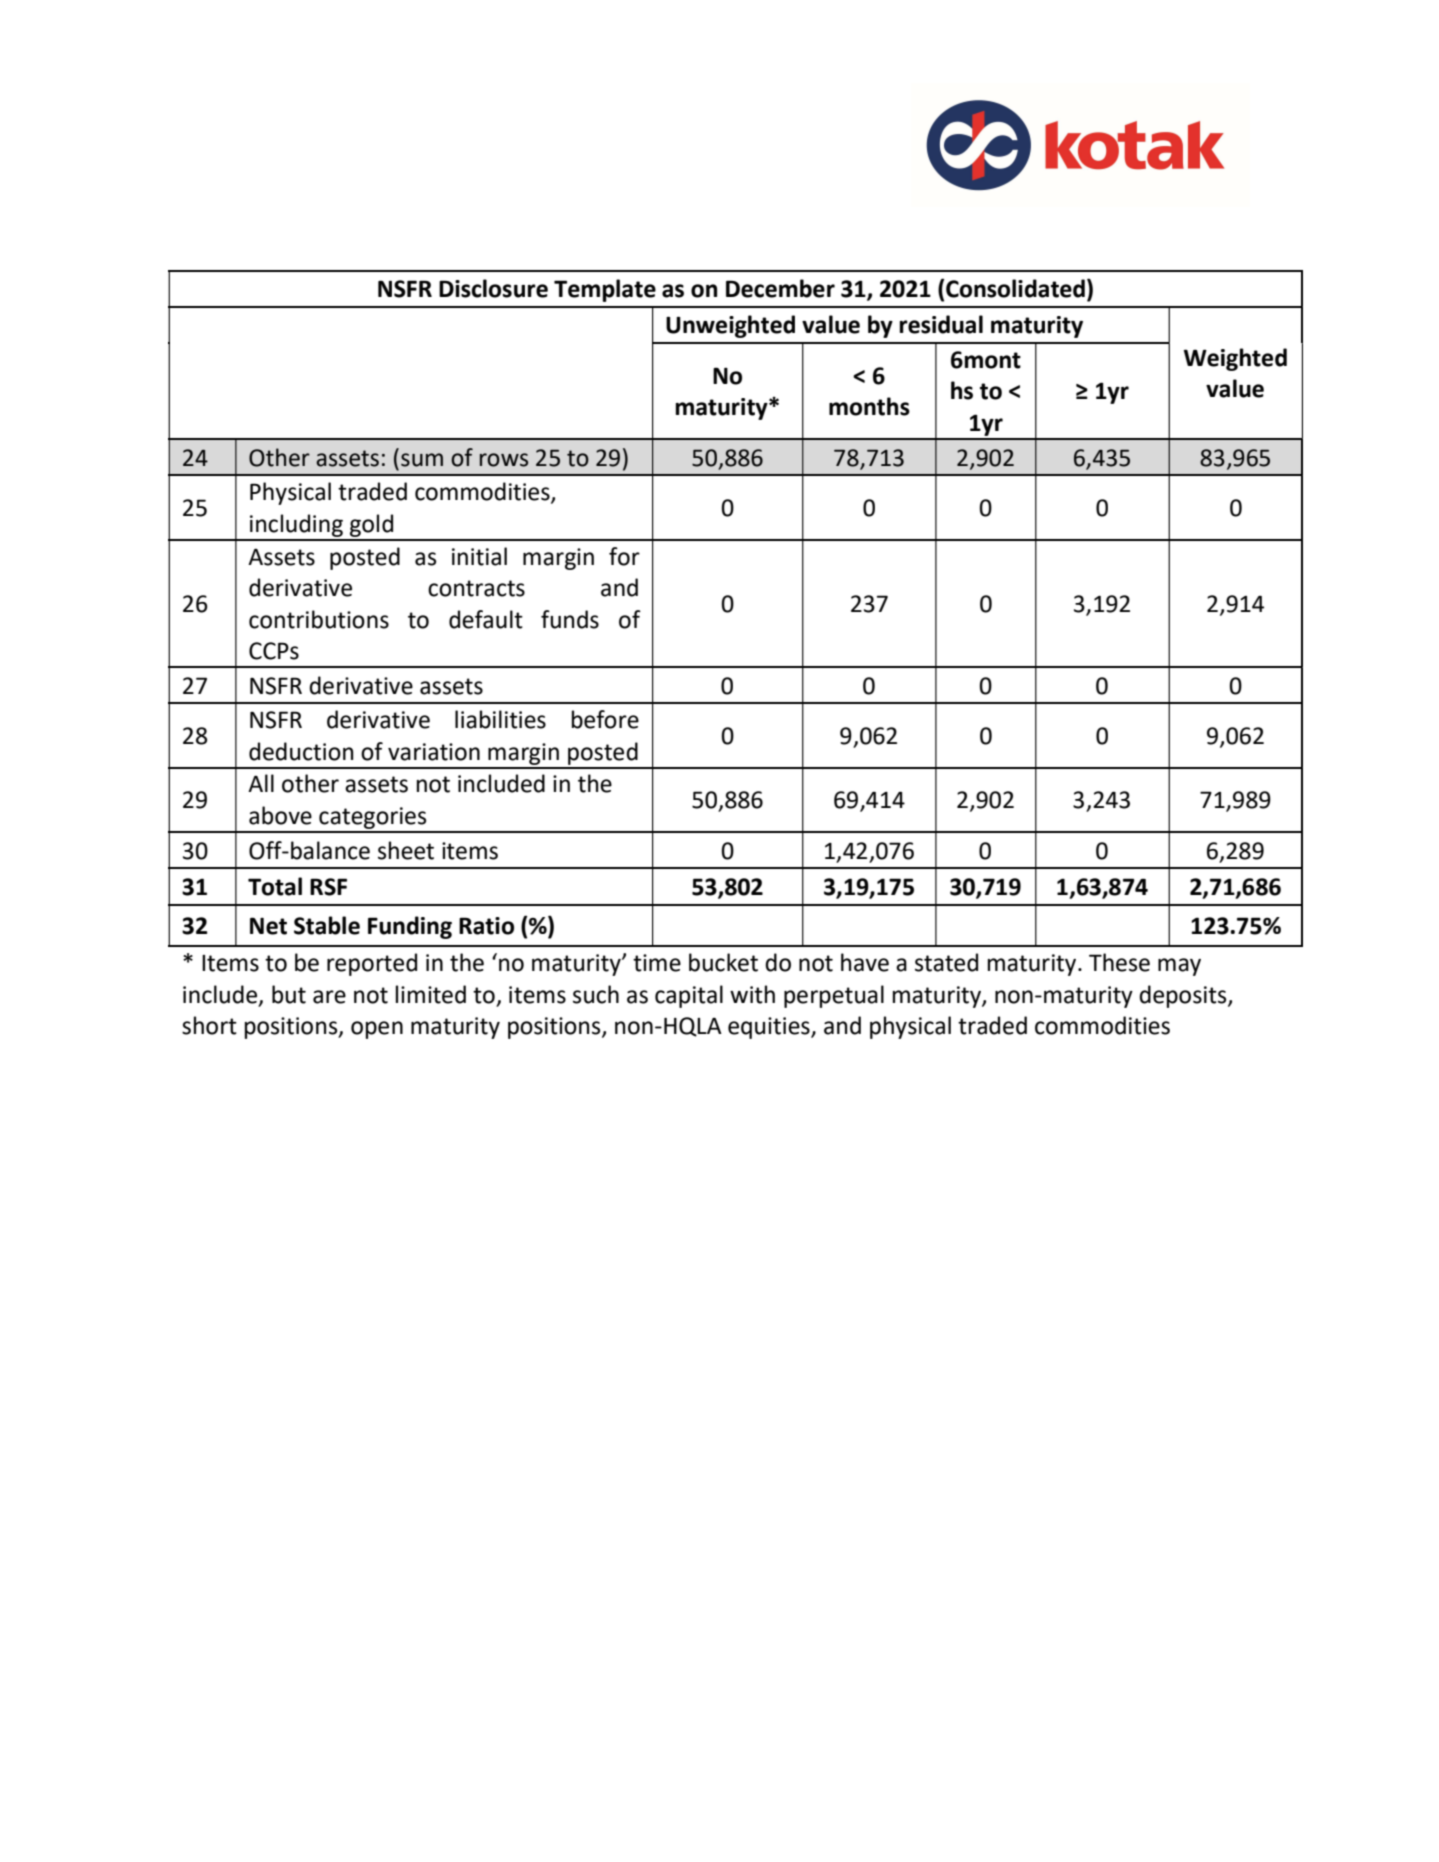  Describe the element at coordinates (689, 996) in the screenshot. I see `capital` at that location.
